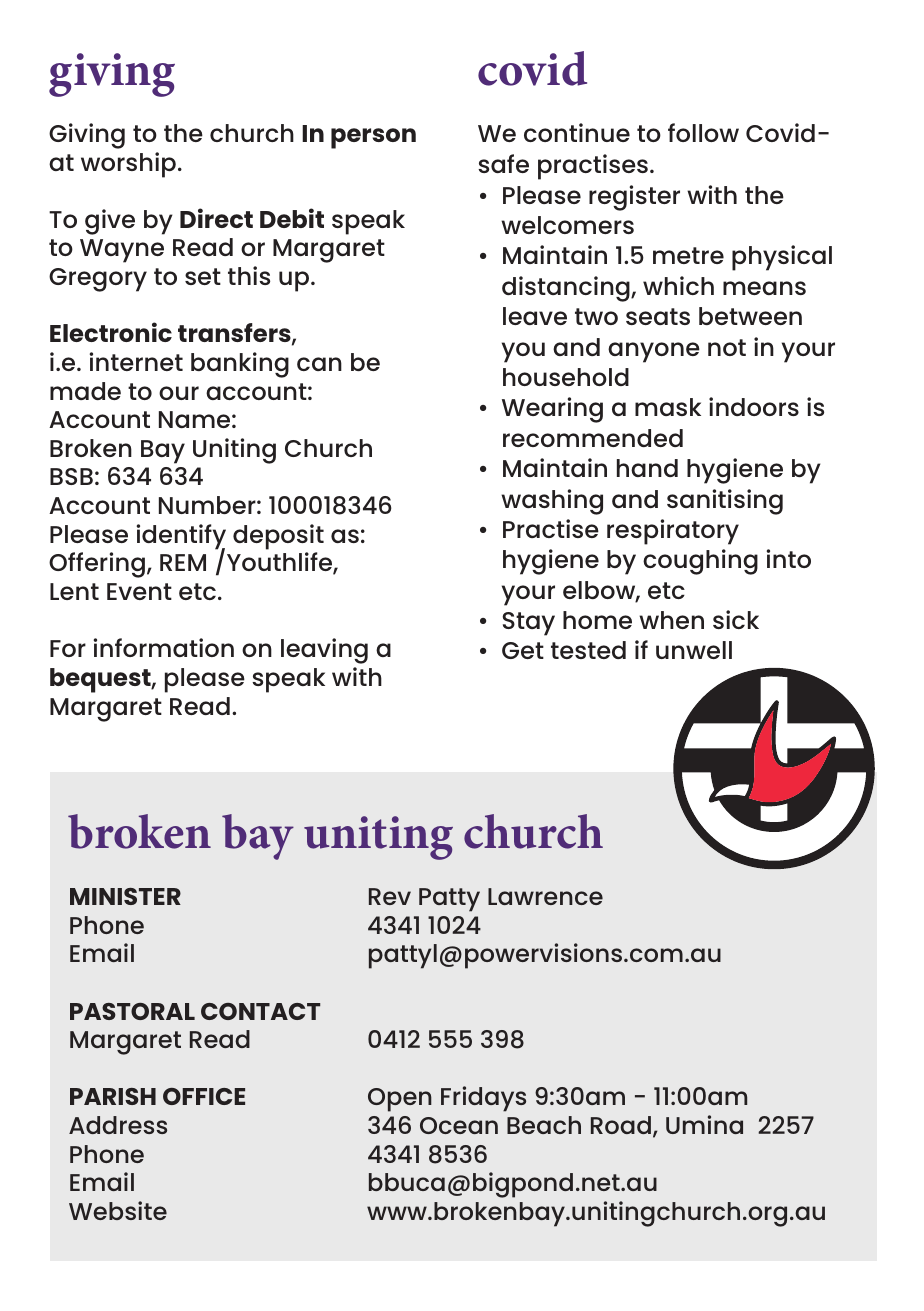  I want to click on washing, so click(552, 502).
